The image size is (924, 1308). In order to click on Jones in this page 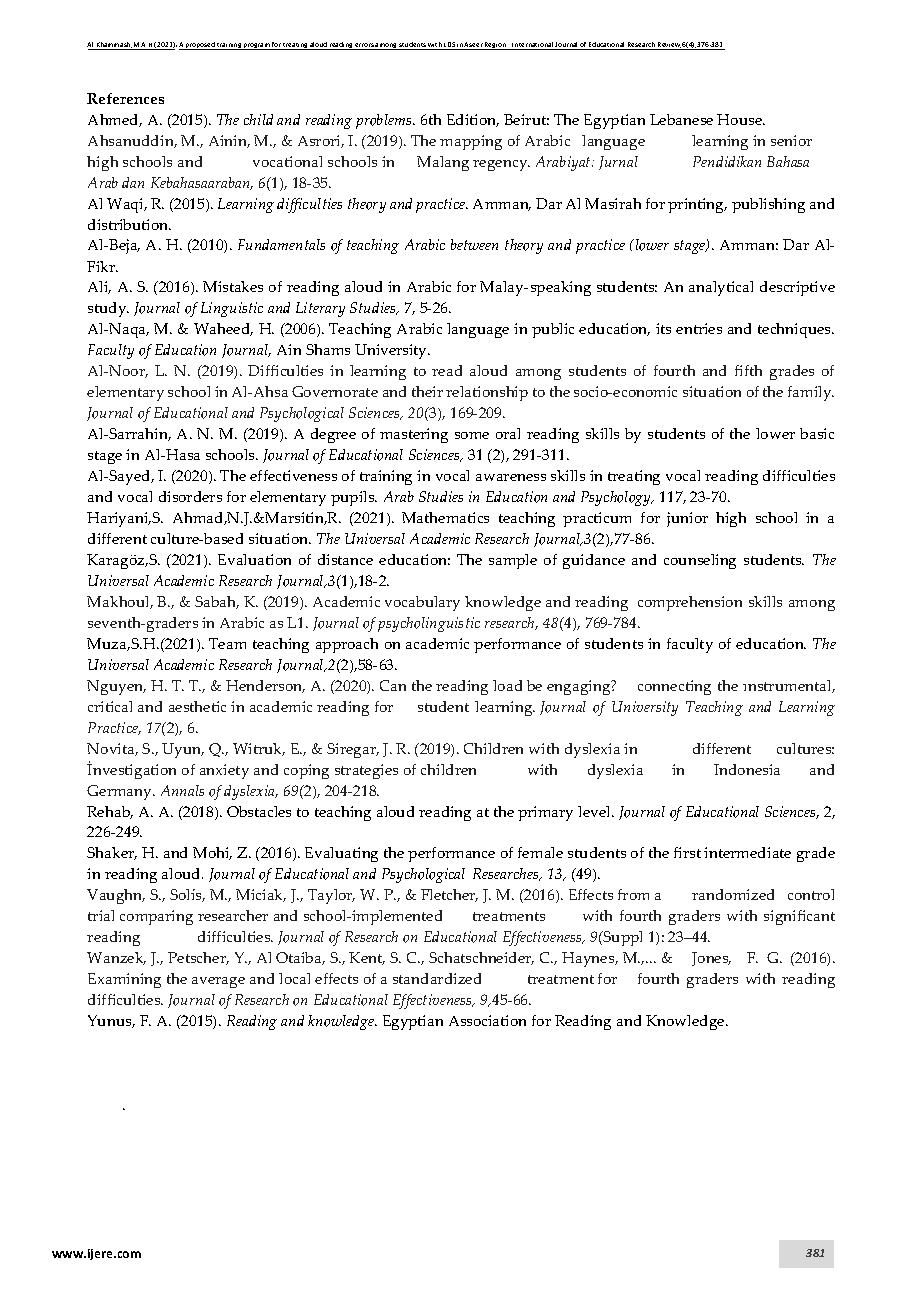, I will do `click(711, 959)`.
